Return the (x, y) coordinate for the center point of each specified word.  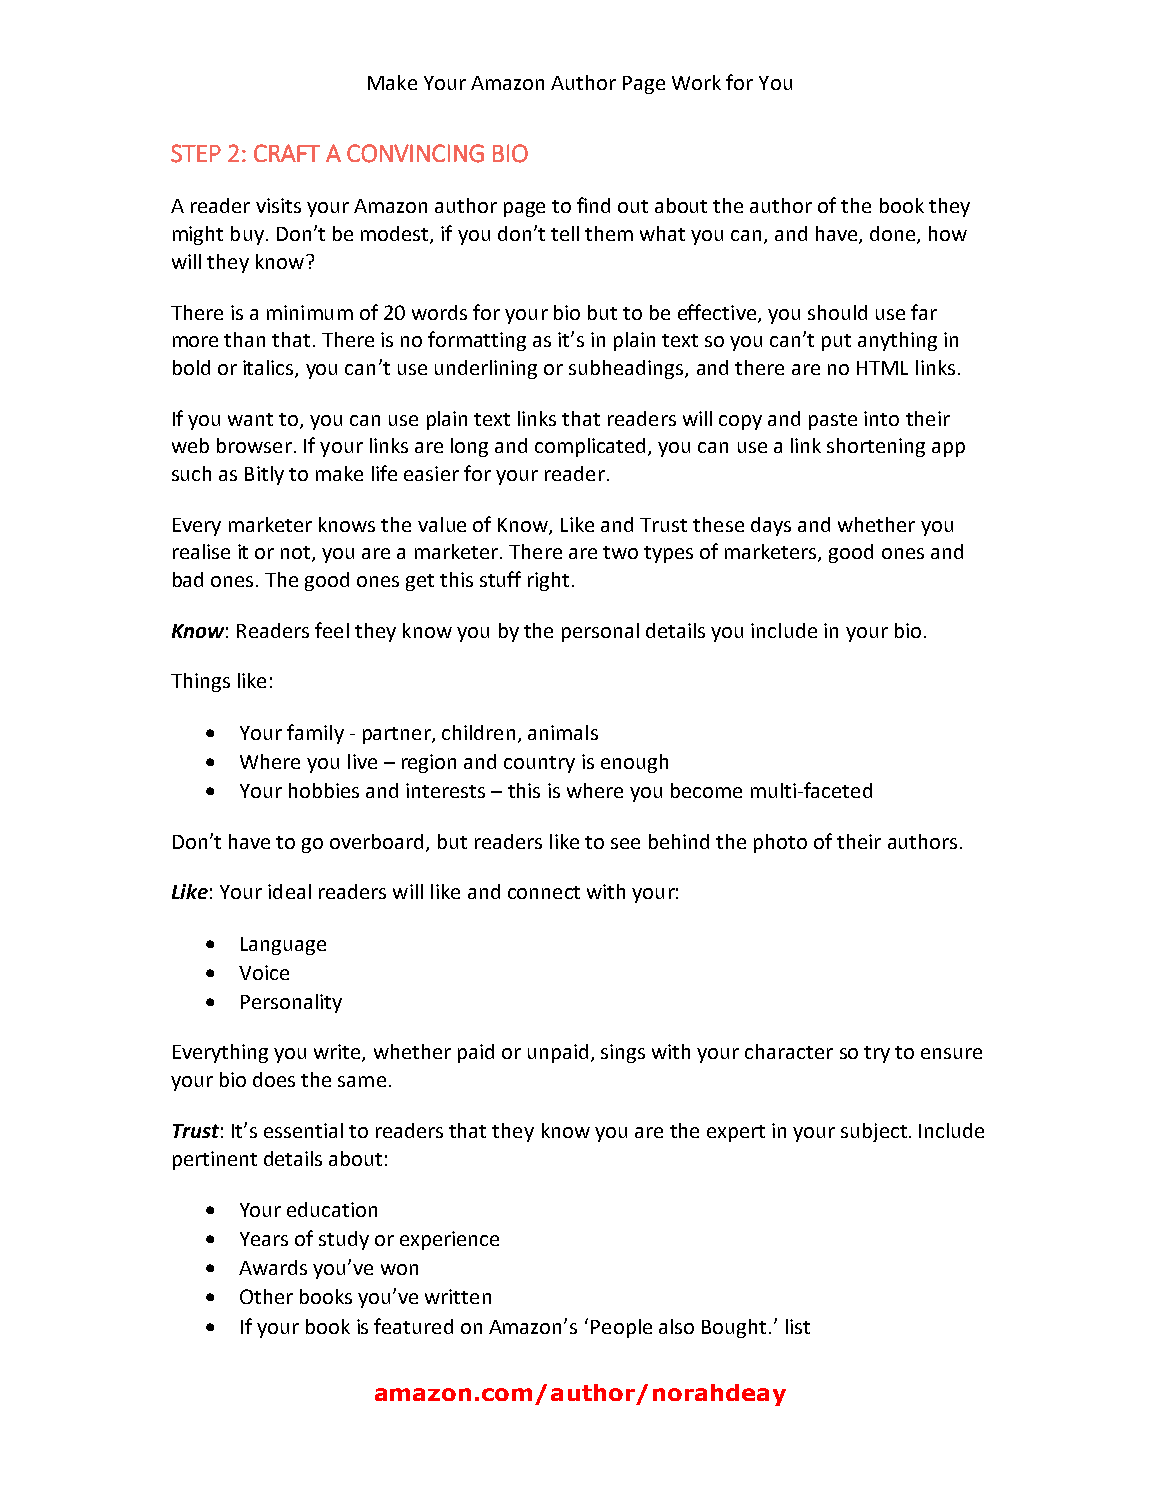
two (620, 552)
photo (780, 843)
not (297, 554)
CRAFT (287, 153)
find (593, 205)
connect (544, 892)
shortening (876, 447)
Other (266, 1296)
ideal (289, 891)
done (894, 235)
